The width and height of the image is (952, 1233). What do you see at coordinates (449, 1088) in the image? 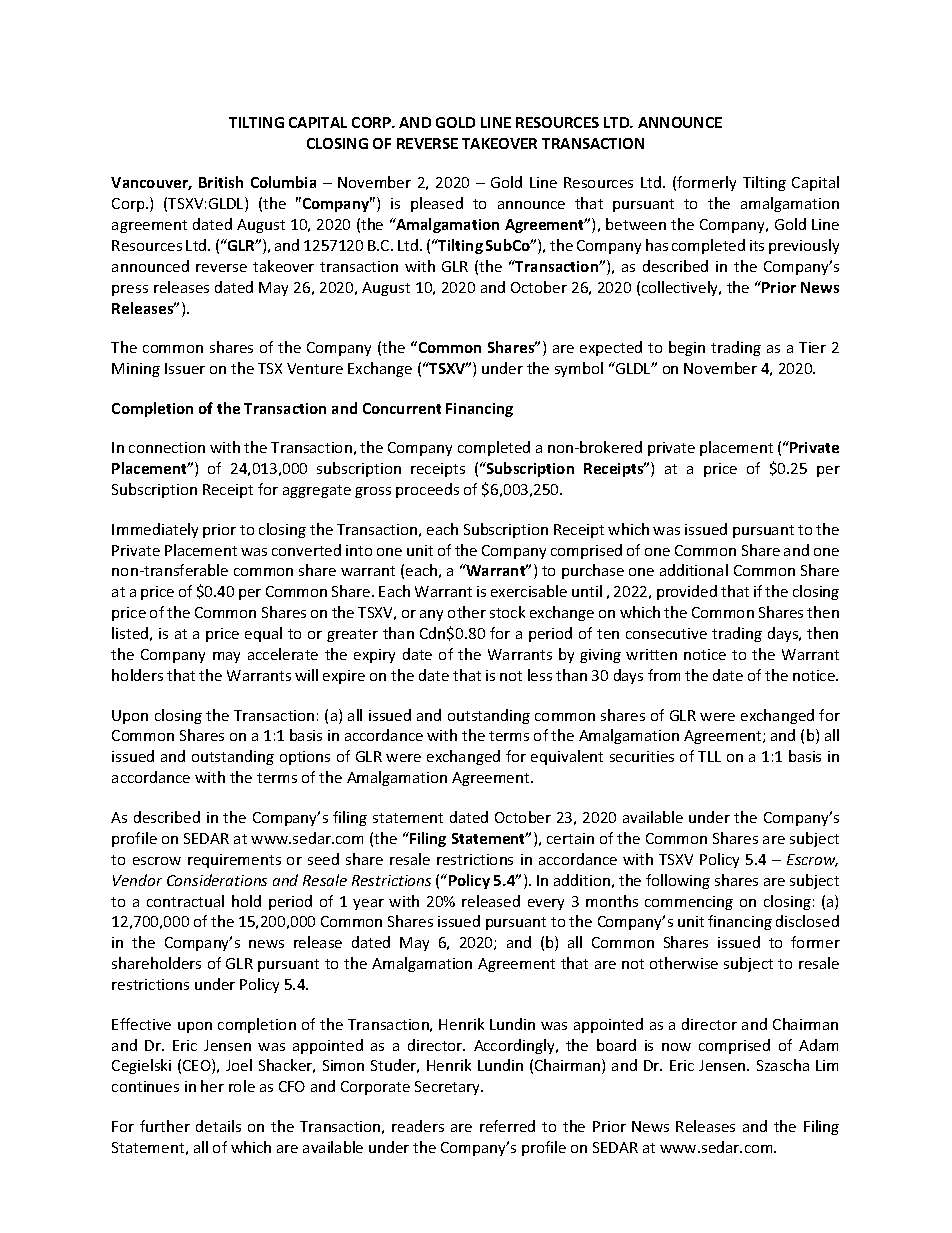
I see `Secretary` at bounding box center [449, 1088].
